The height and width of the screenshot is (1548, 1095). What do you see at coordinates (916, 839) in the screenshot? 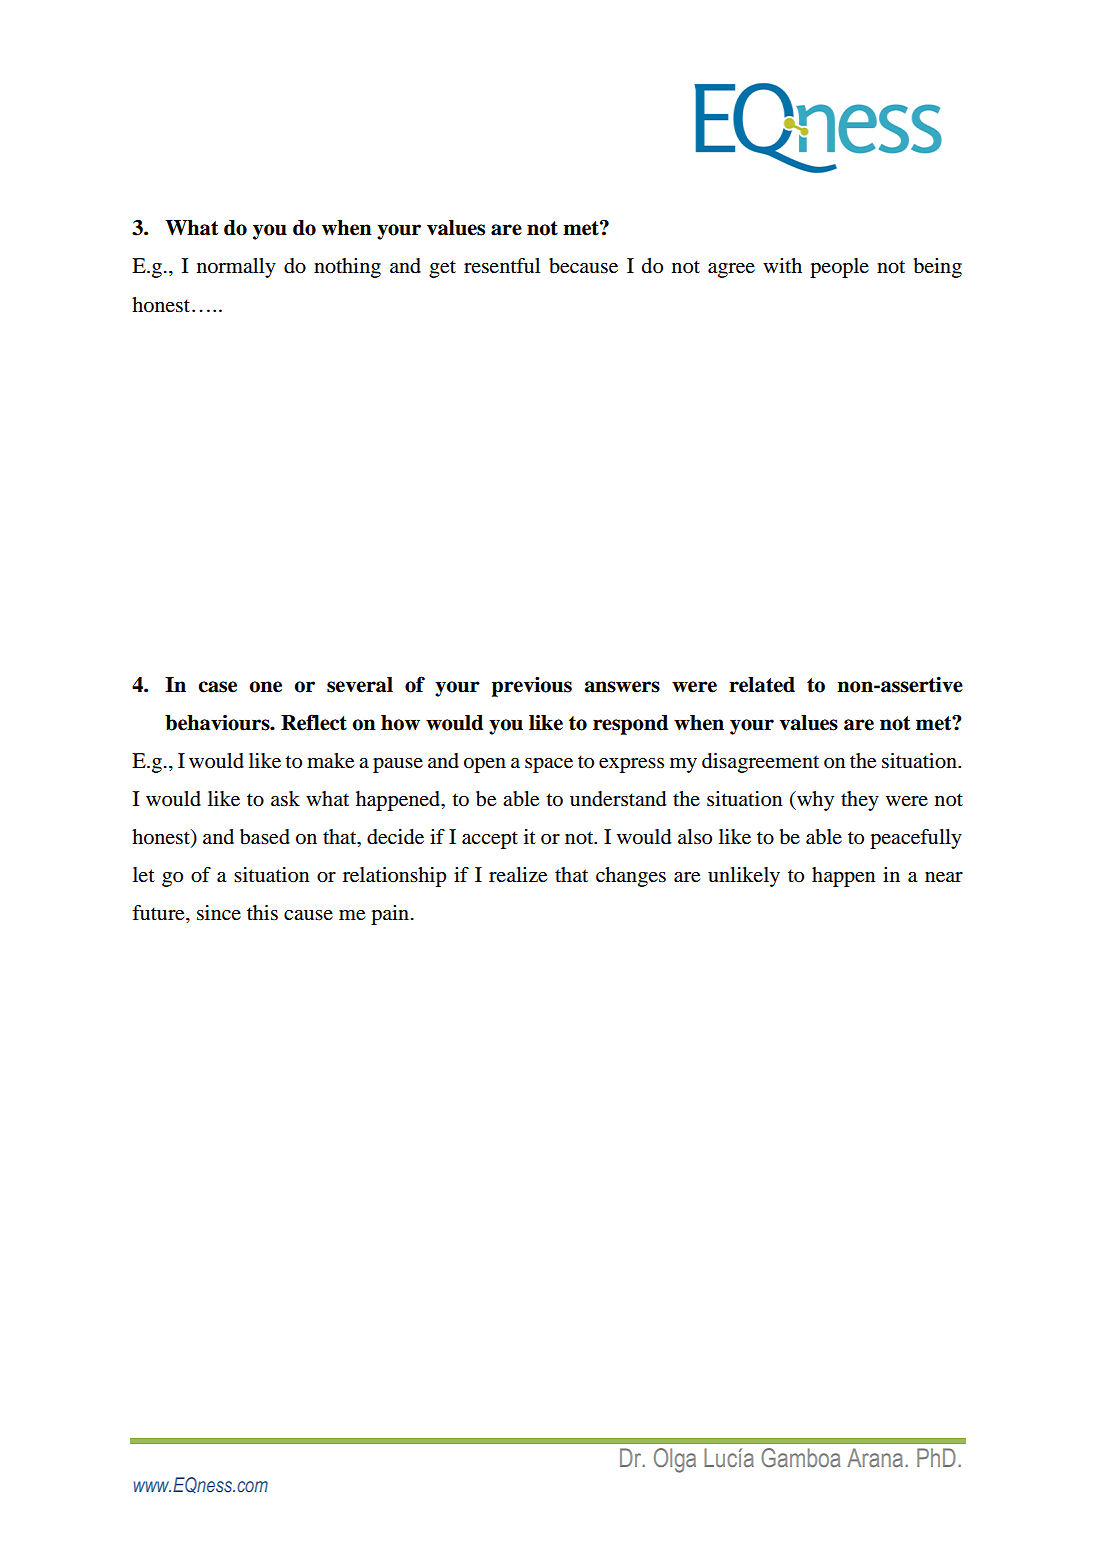
I see `peacefully` at bounding box center [916, 839].
